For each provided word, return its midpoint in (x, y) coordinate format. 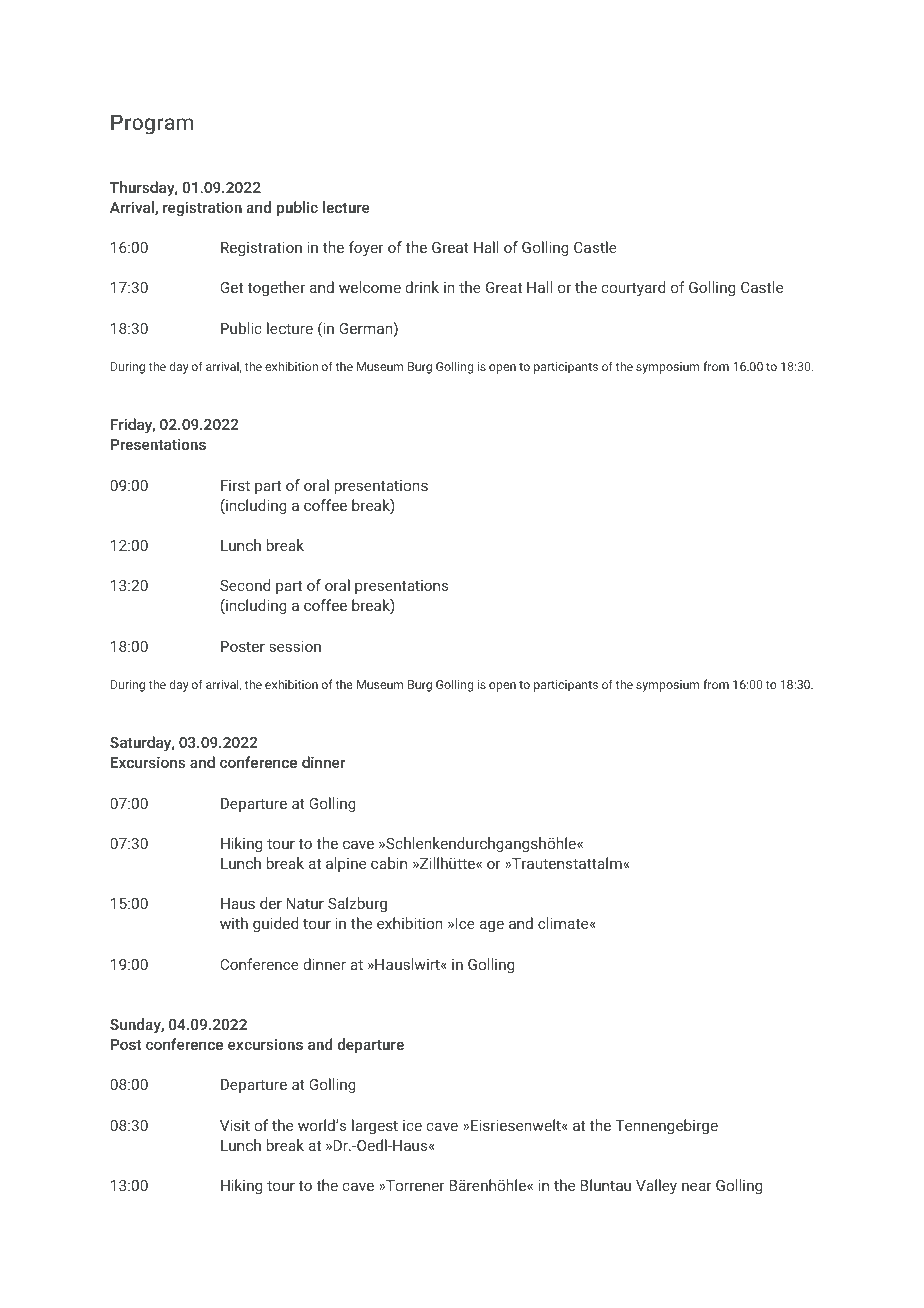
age (492, 926)
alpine (346, 864)
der (271, 903)
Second (245, 585)
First (235, 485)
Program (152, 124)
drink (422, 287)
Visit (235, 1125)
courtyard (633, 289)
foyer (366, 249)
